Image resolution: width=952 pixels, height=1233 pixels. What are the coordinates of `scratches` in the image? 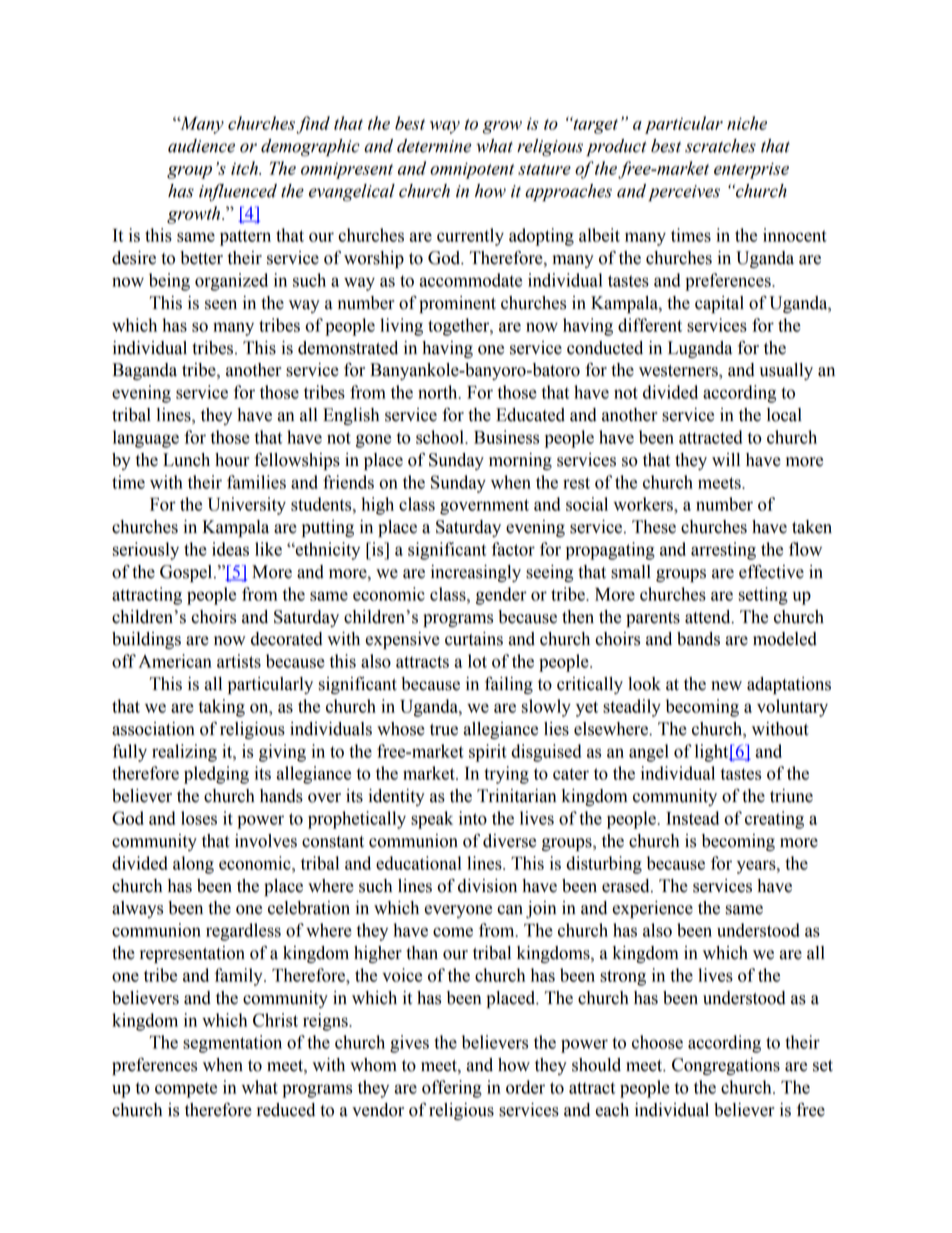 It's located at (720, 146).
